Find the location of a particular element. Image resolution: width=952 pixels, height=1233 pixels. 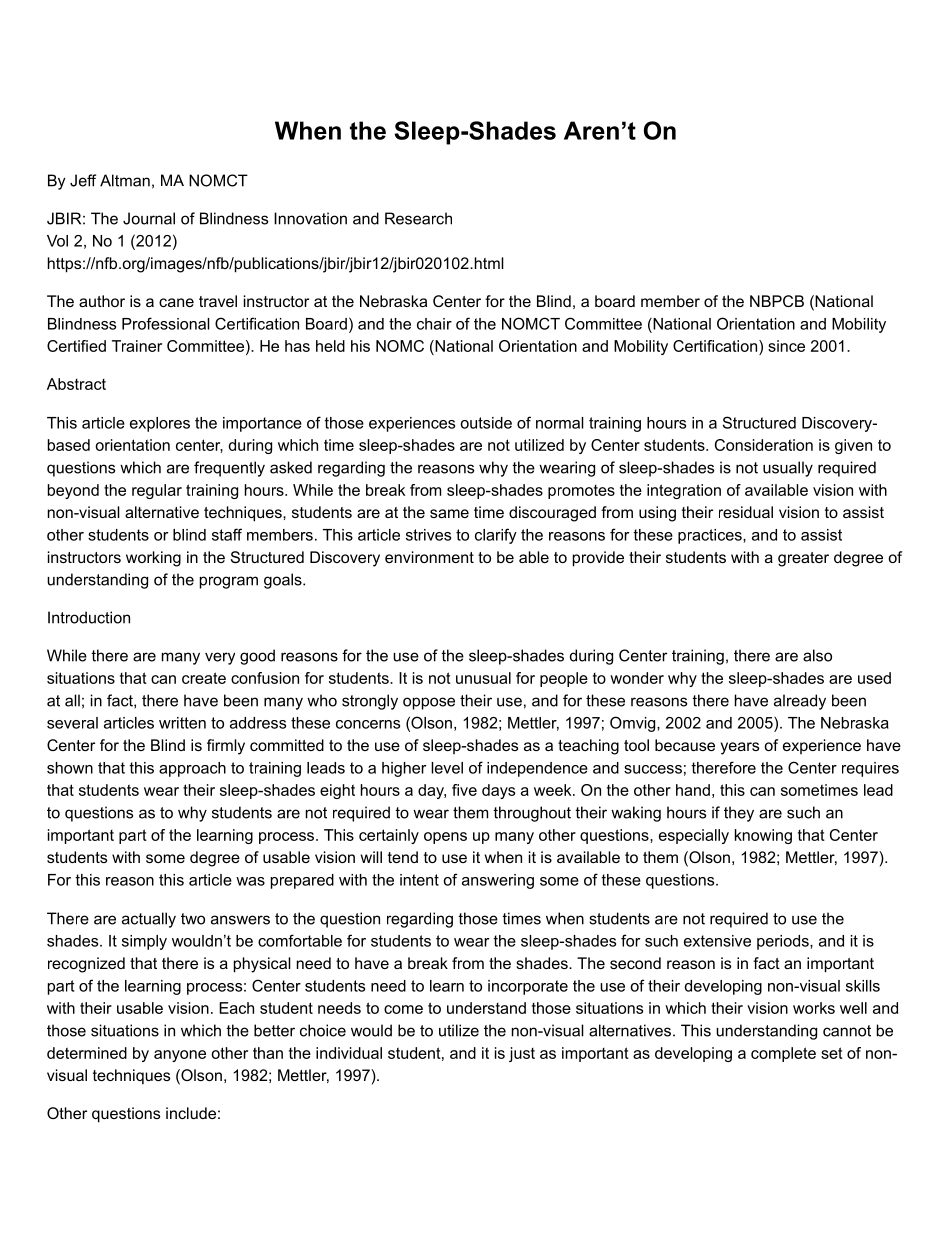

Research is located at coordinates (418, 218).
